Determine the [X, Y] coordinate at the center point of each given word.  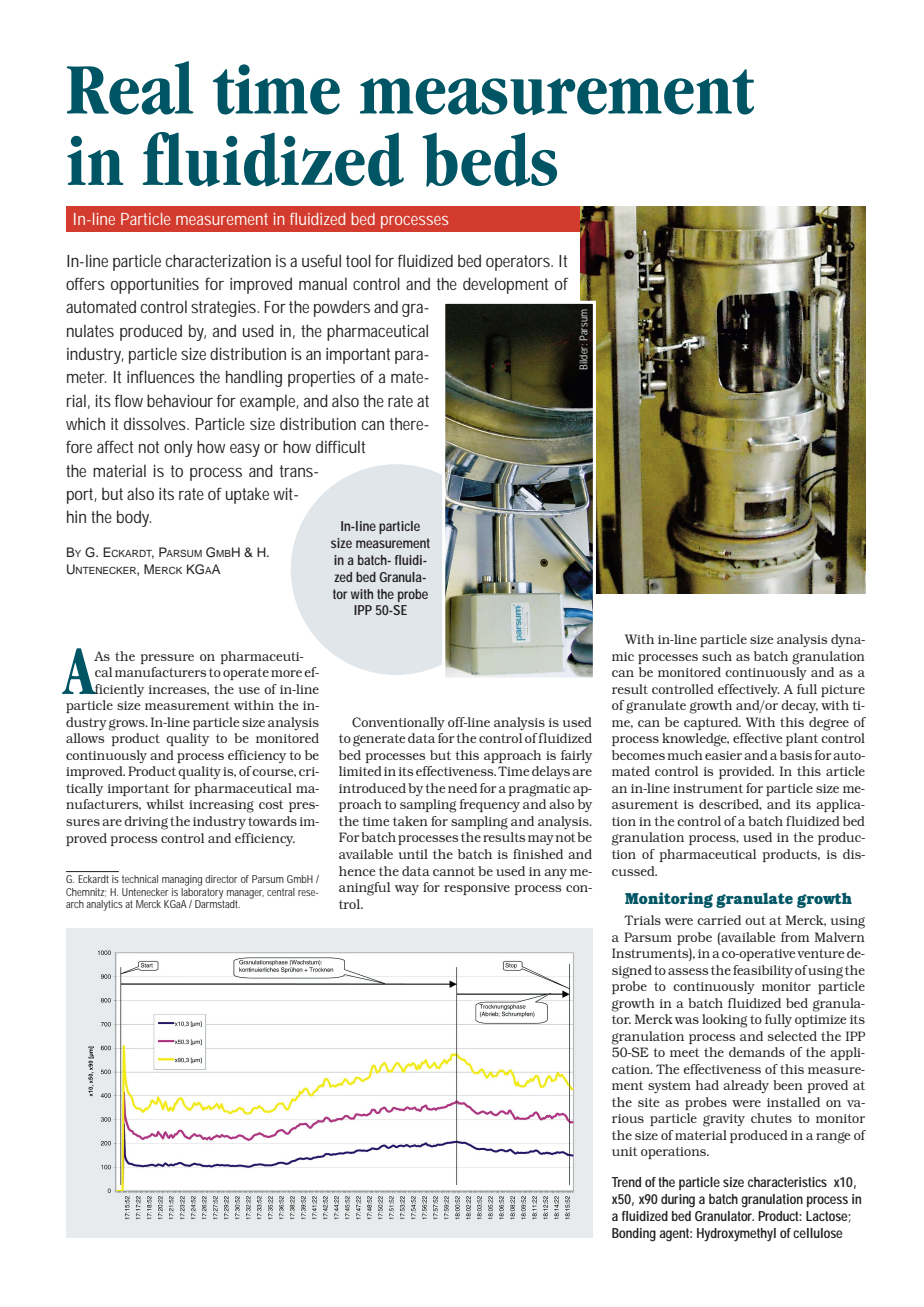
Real [130, 88]
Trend [626, 1182]
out [755, 920]
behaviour [180, 400]
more [286, 673]
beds [489, 159]
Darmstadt [217, 903]
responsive [477, 889]
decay [799, 706]
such [717, 656]
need [462, 788]
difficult [340, 446]
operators [519, 263]
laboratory [202, 893]
